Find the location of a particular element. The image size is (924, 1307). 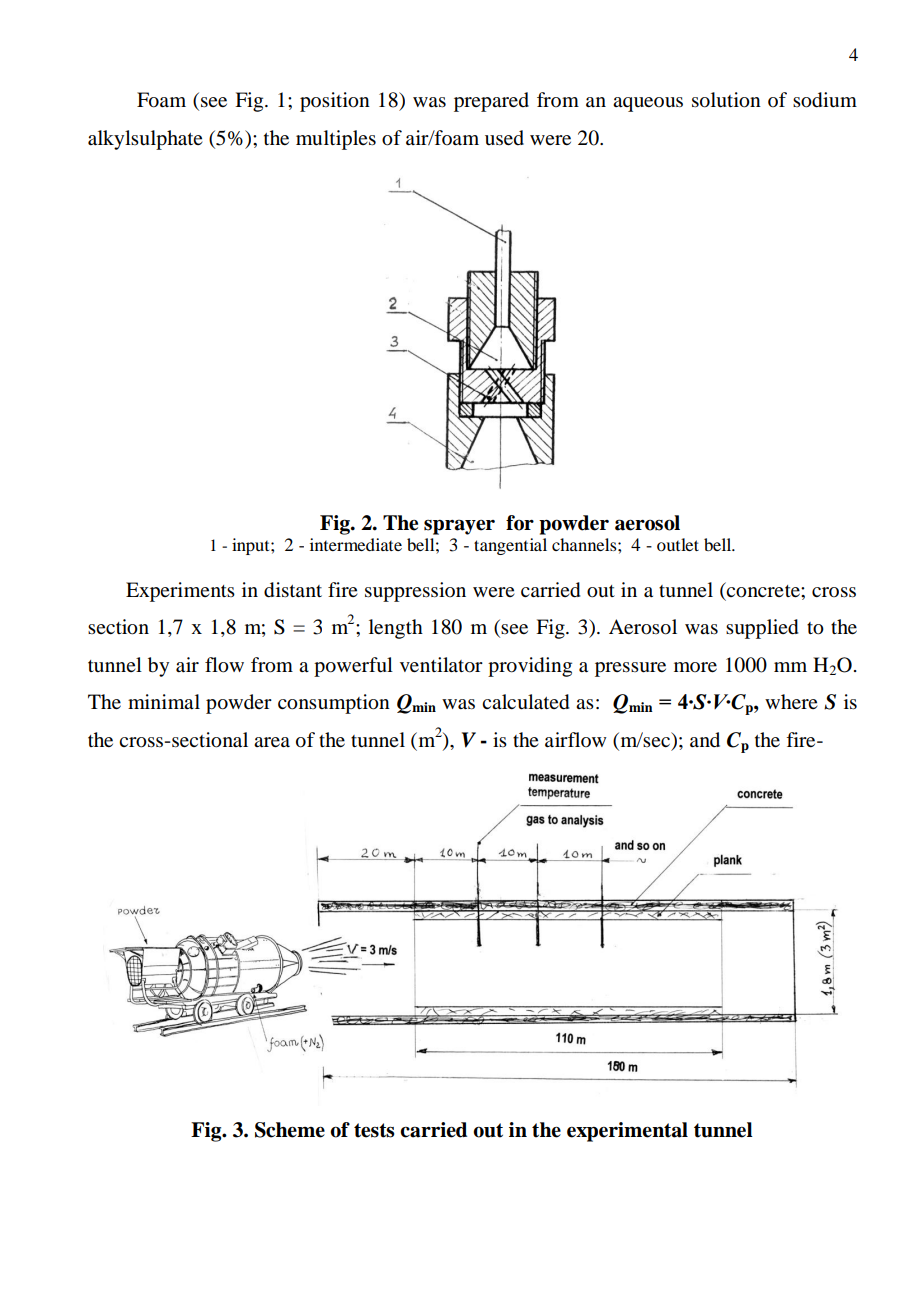

providing is located at coordinates (530, 667).
